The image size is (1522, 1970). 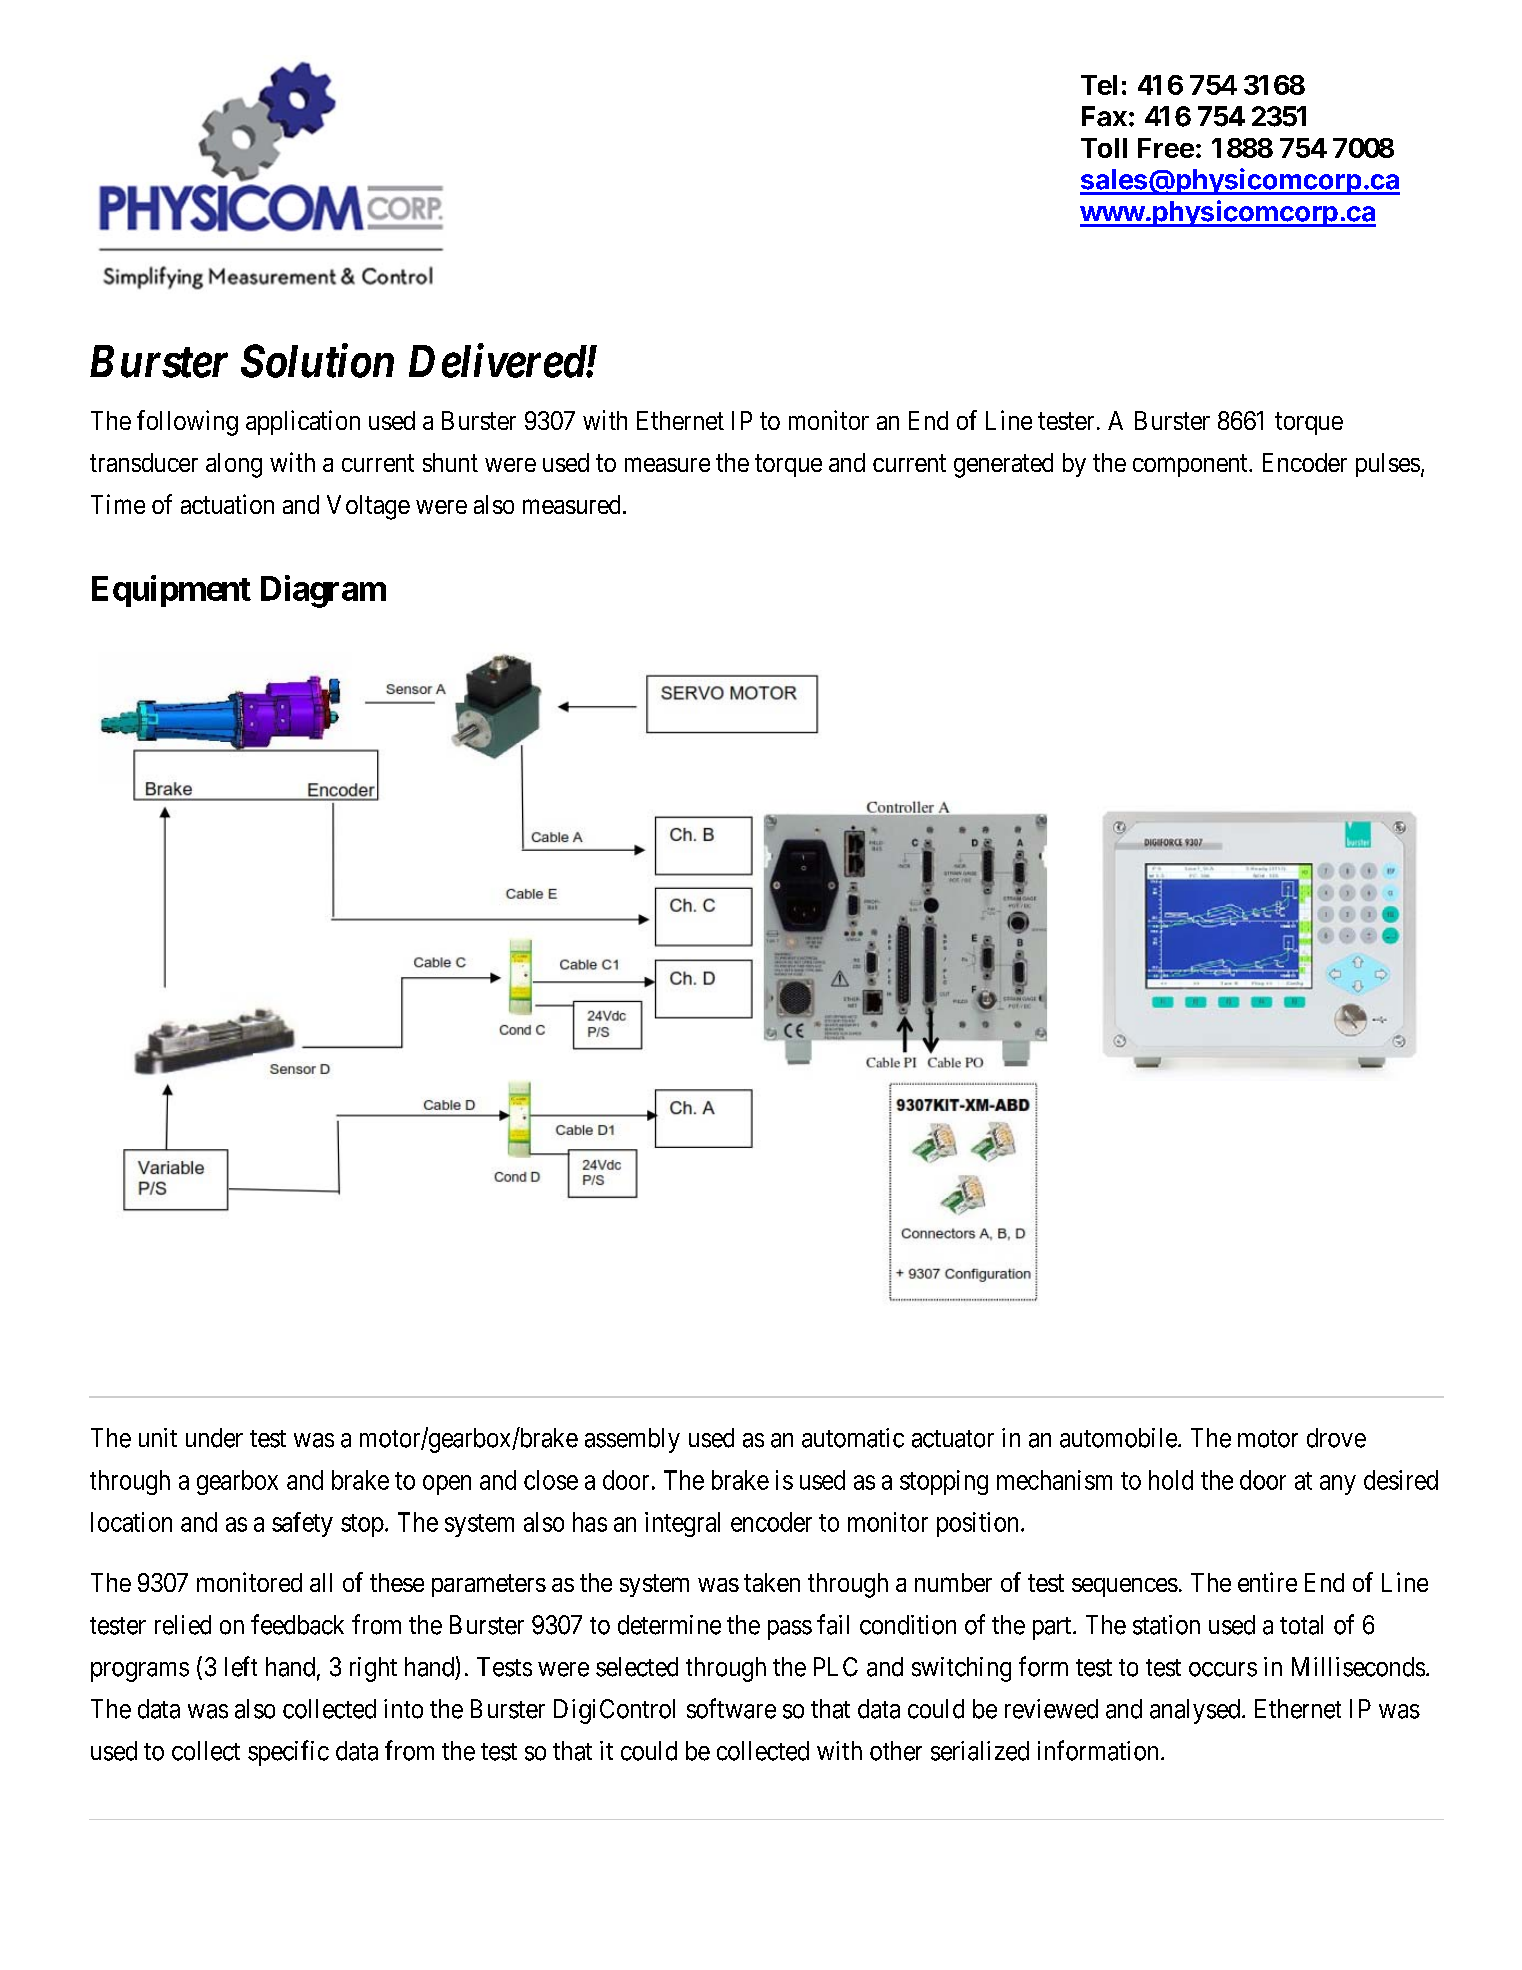 What do you see at coordinates (317, 361) in the page?
I see `Solution` at bounding box center [317, 361].
